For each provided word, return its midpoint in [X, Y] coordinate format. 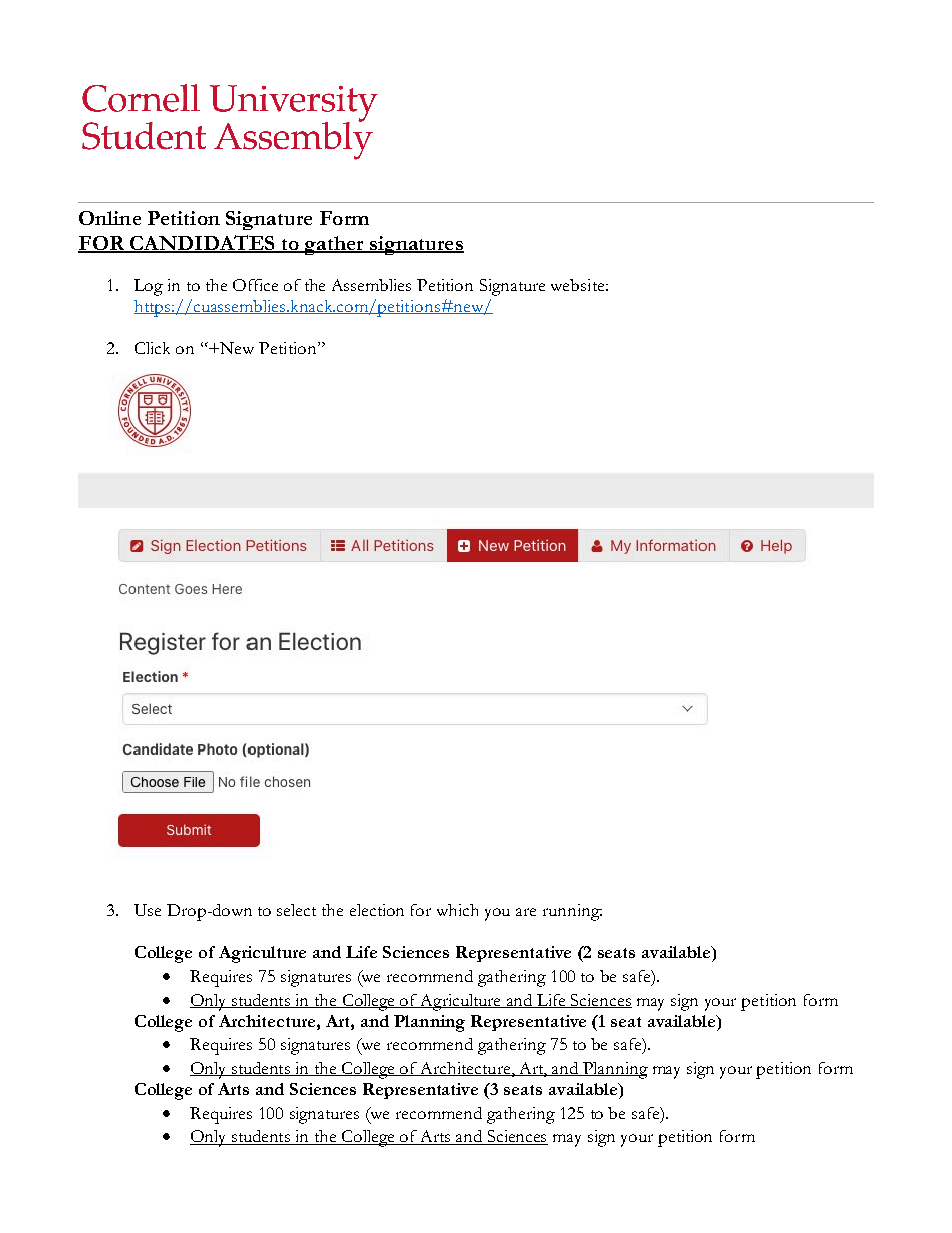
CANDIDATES [202, 243]
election [377, 910]
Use [147, 910]
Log [148, 287]
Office [255, 285]
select [296, 910]
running [572, 912]
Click [152, 348]
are [526, 912]
